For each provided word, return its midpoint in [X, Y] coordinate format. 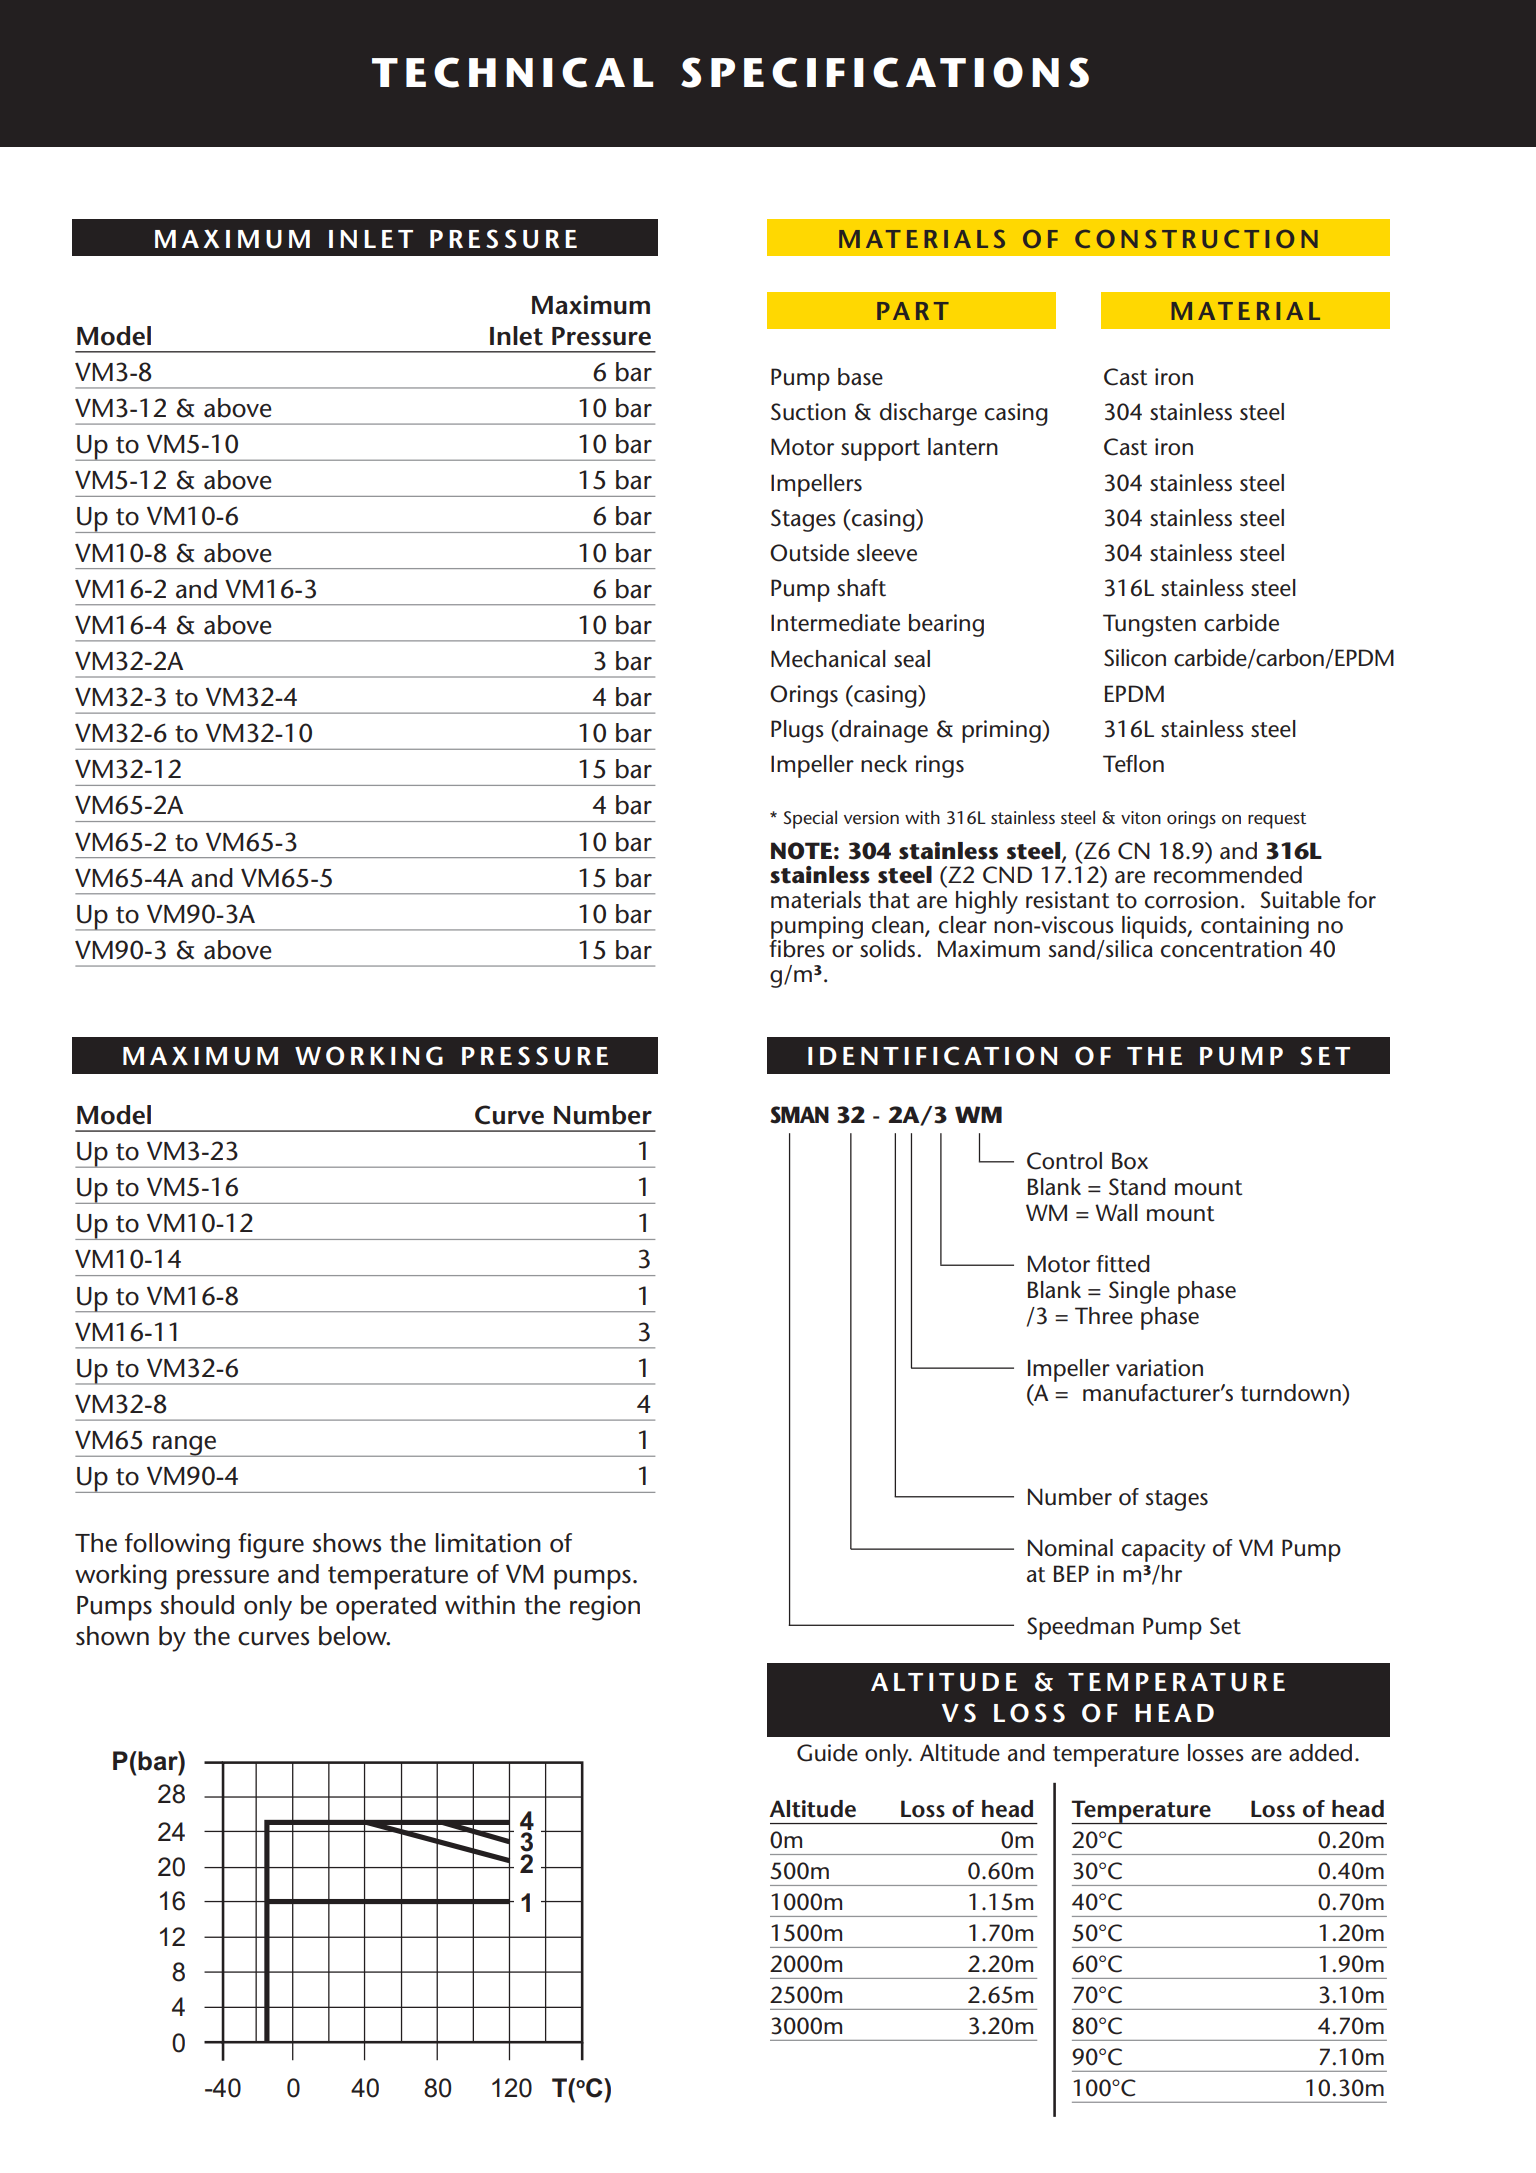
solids [886, 948]
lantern [963, 447]
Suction [808, 412]
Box [1130, 1161]
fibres [797, 948]
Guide [827, 1753]
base [860, 377]
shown [112, 1636]
